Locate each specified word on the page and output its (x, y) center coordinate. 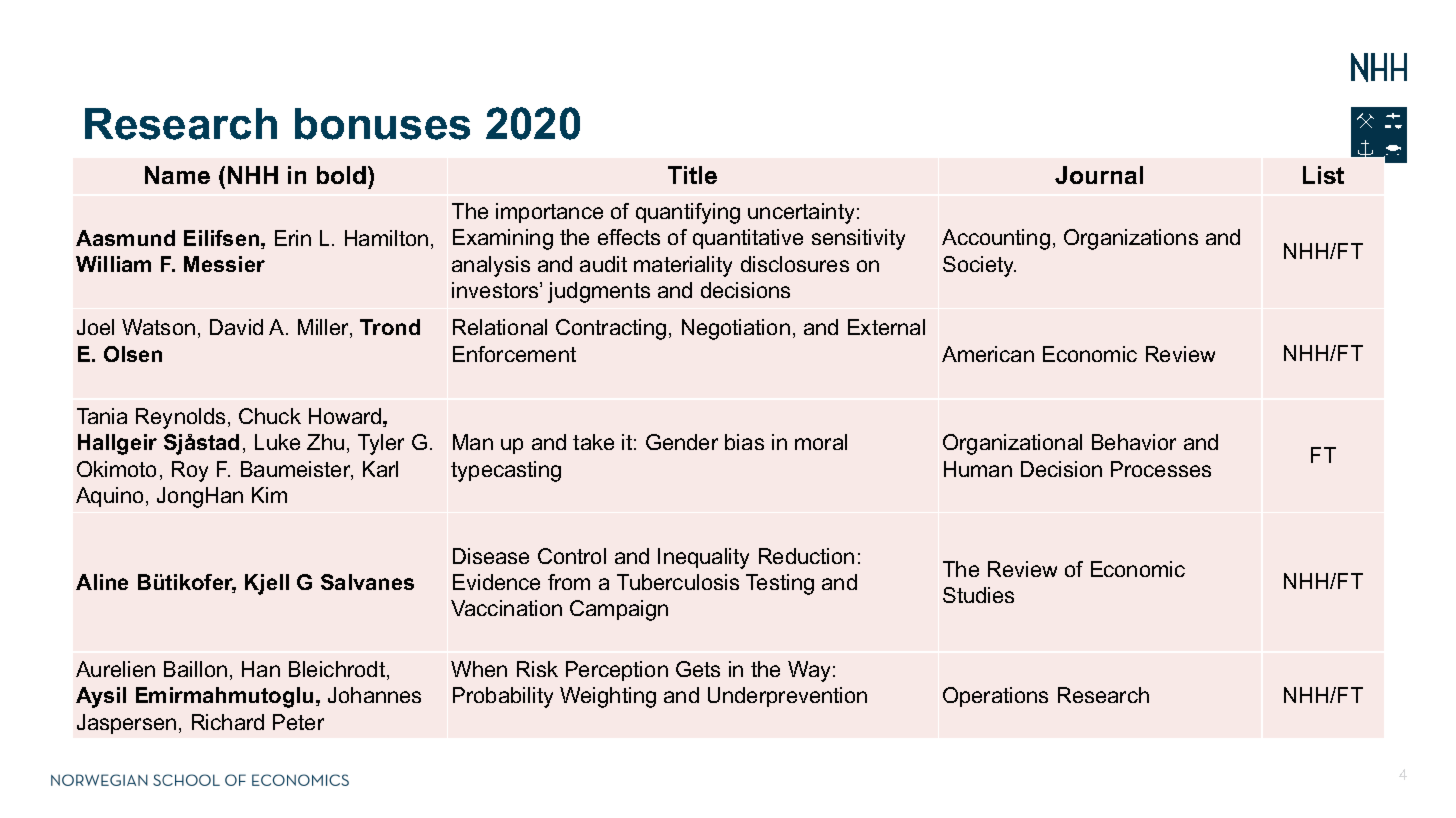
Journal (1099, 175)
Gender (682, 442)
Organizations (1131, 239)
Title (692, 175)
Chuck (270, 416)
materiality (683, 266)
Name (177, 175)
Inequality (703, 558)
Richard (228, 722)
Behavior (1134, 442)
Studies (978, 595)
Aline (102, 582)
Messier (224, 264)
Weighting (608, 697)
